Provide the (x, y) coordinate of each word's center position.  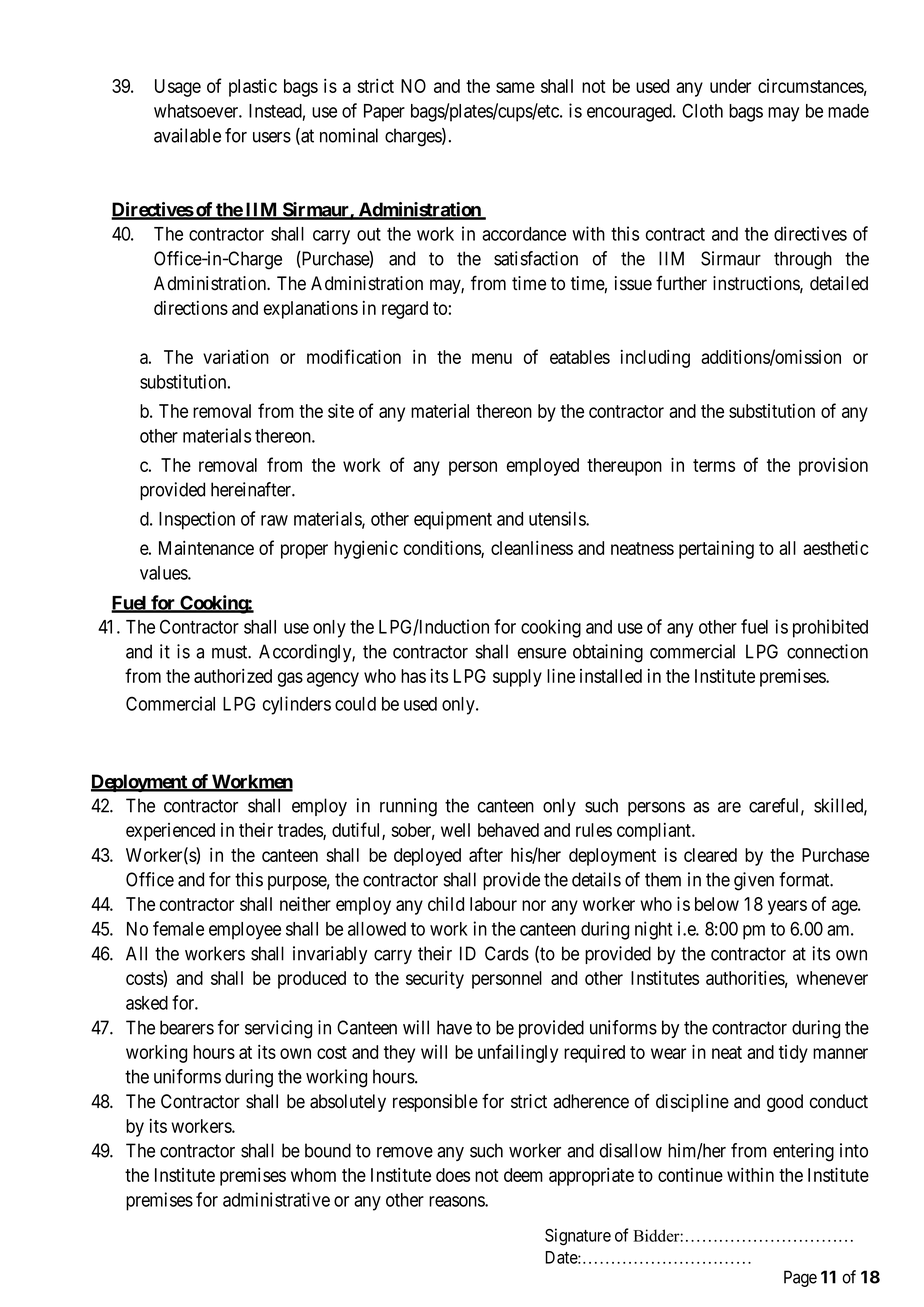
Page (800, 1278)
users (272, 137)
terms (714, 465)
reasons (457, 1201)
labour (493, 904)
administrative (276, 1199)
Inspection (197, 520)
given (754, 881)
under (730, 86)
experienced (170, 832)
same (515, 87)
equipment (453, 520)
